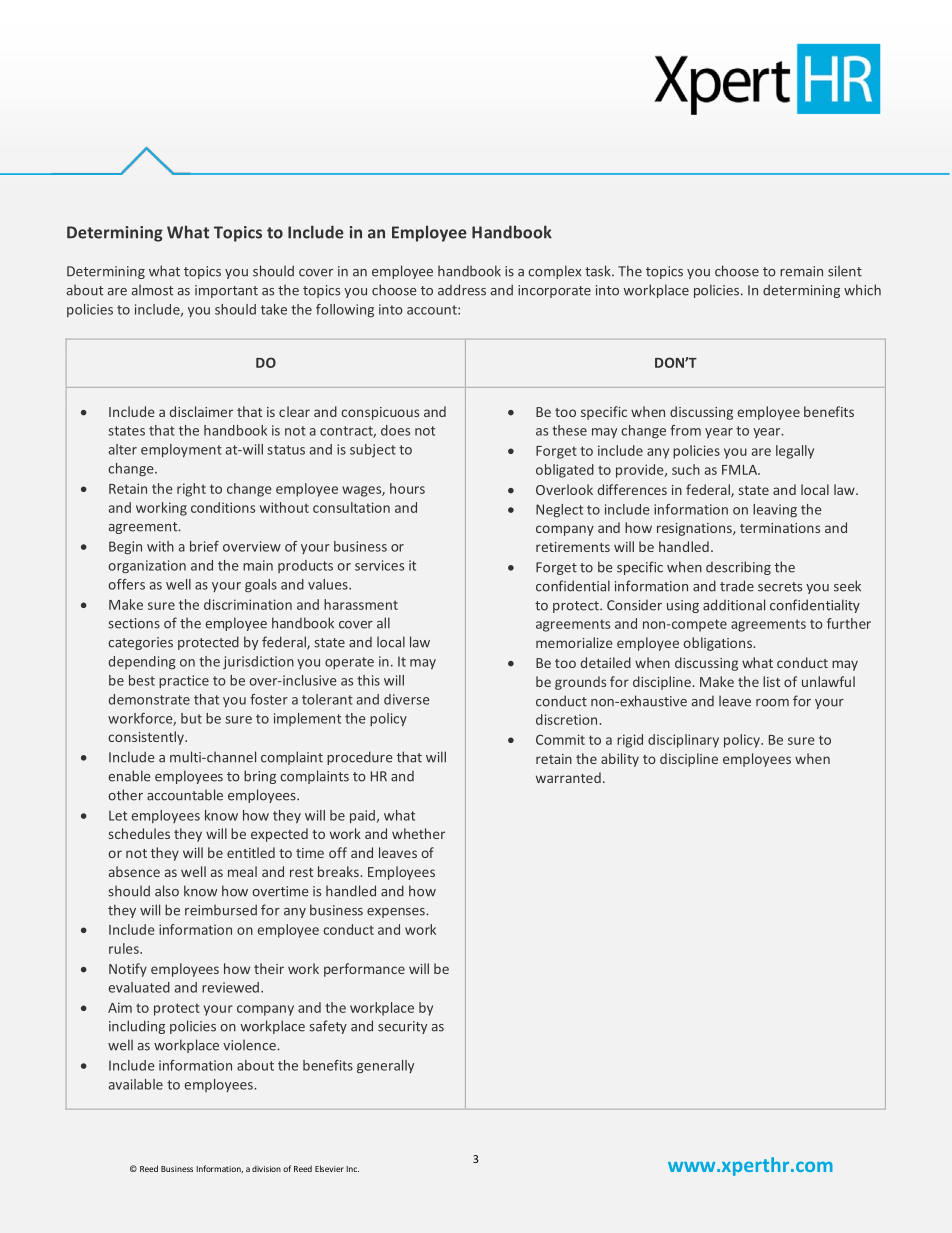  I want to click on silent, so click(845, 271).
